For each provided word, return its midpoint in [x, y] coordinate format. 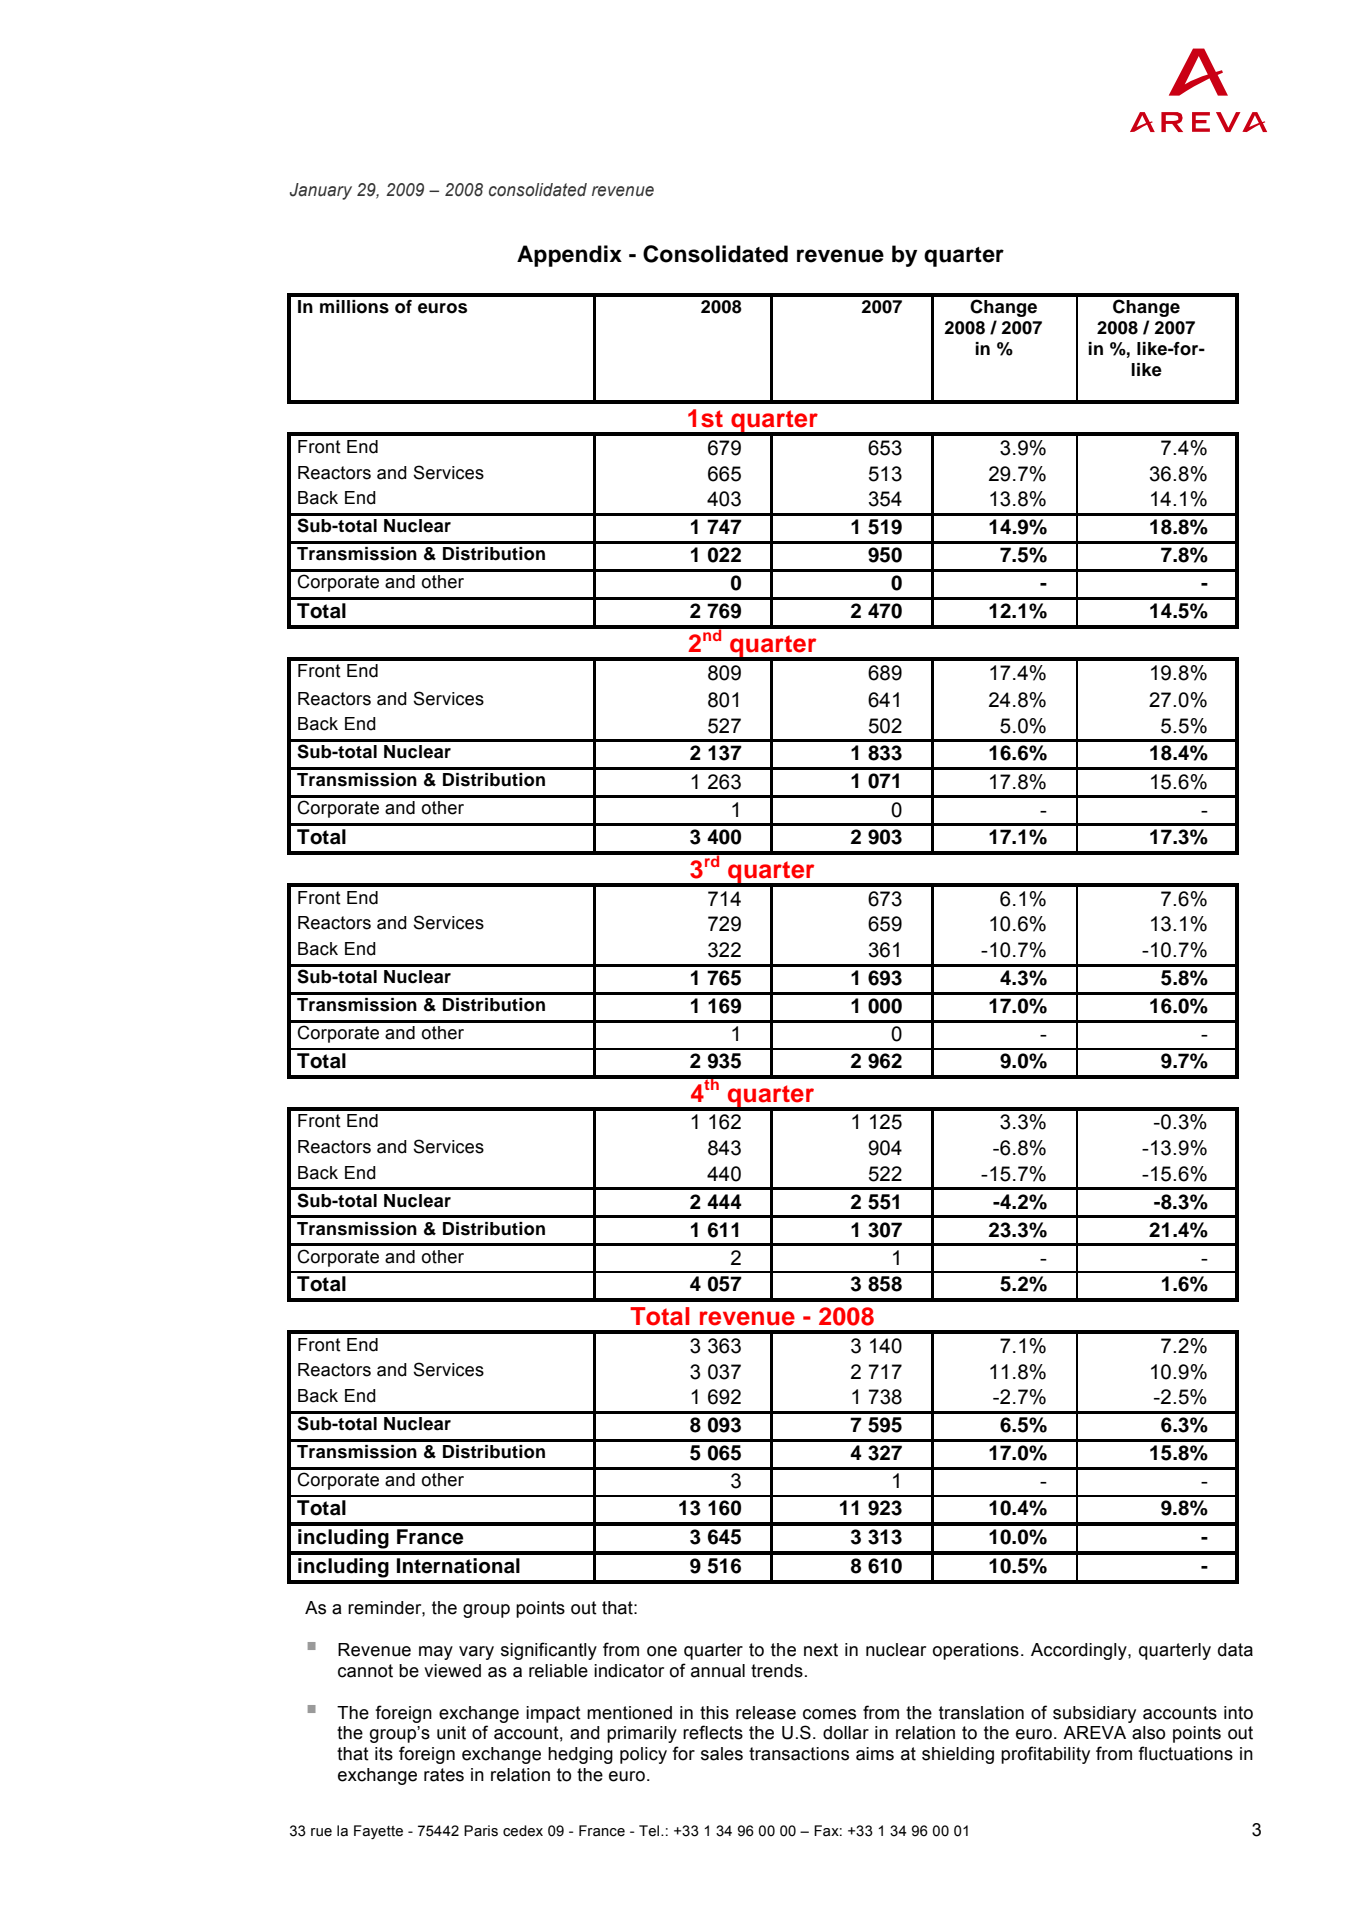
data [1235, 1650]
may [436, 1653]
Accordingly [1080, 1651]
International [458, 1566]
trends [777, 1671]
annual [718, 1671]
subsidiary [1094, 1714]
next [821, 1650]
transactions [799, 1754]
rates [444, 1775]
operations [976, 1651]
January [321, 191]
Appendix [569, 256]
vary [476, 1653]
